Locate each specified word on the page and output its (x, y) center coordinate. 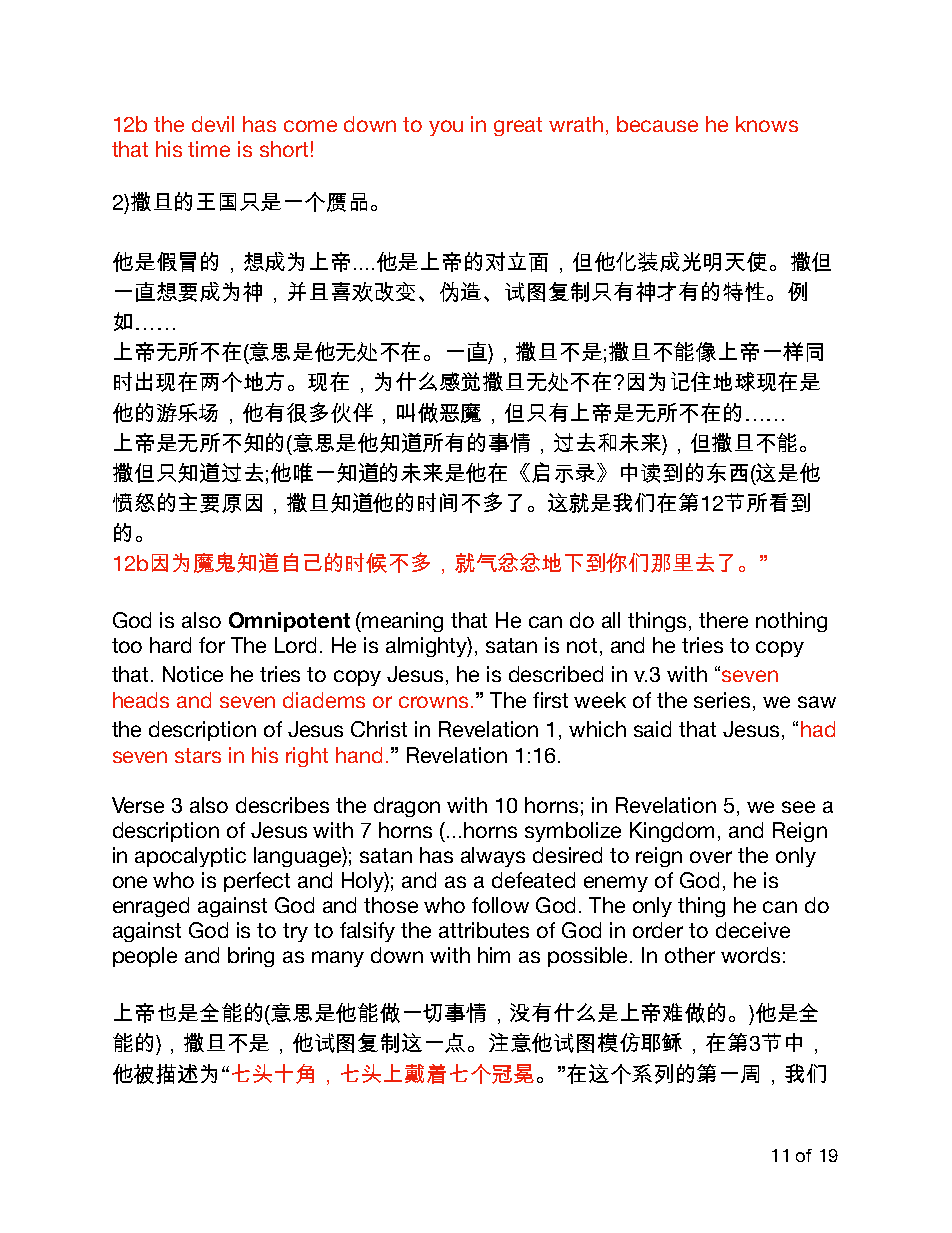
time (209, 149)
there (723, 620)
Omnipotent (289, 622)
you (446, 128)
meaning (402, 622)
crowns (433, 702)
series (724, 701)
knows (767, 124)
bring (251, 957)
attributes (484, 930)
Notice (193, 674)
